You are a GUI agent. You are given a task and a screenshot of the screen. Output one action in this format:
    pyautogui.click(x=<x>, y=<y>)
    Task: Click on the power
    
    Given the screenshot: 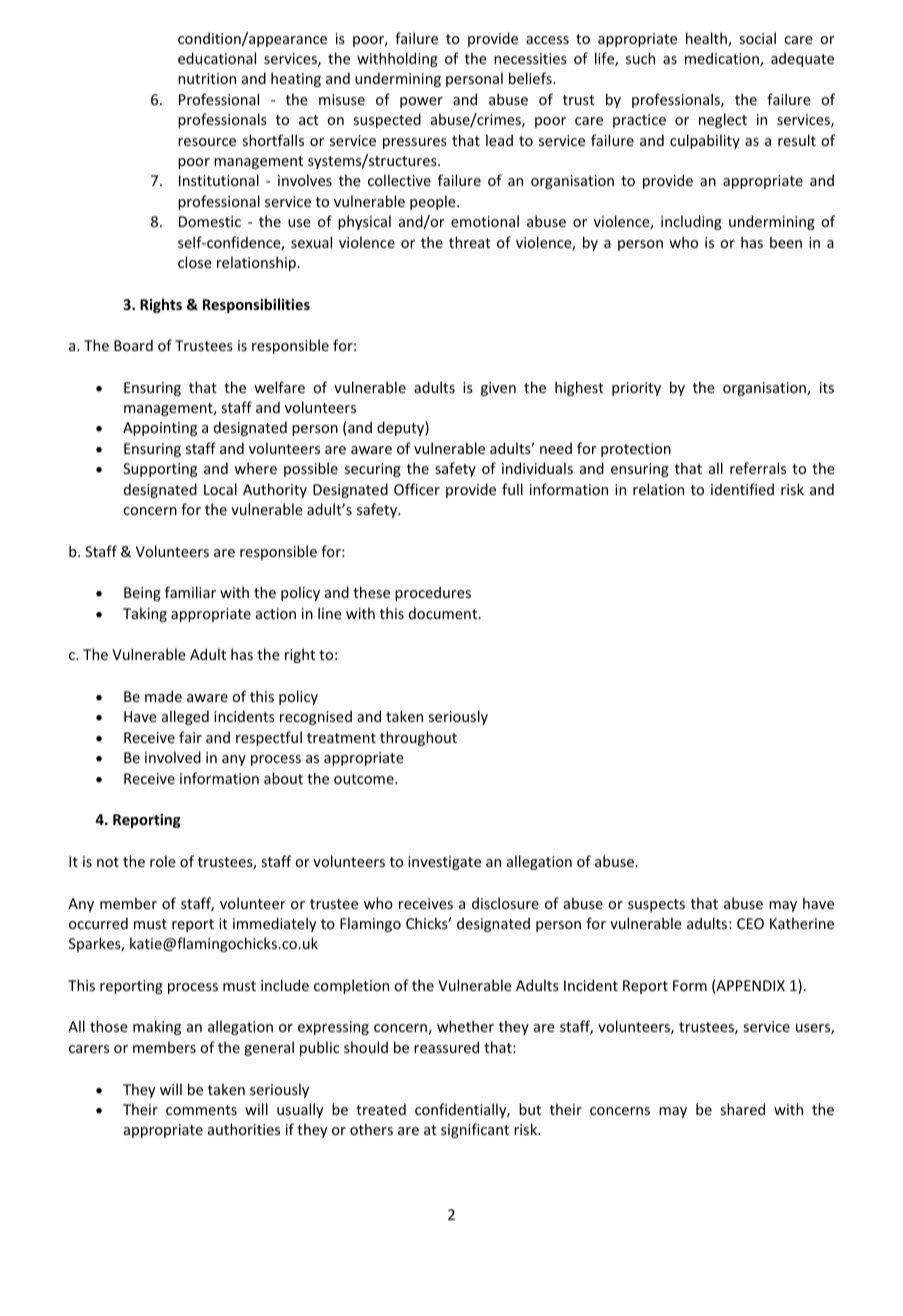 What is the action you would take?
    pyautogui.click(x=421, y=102)
